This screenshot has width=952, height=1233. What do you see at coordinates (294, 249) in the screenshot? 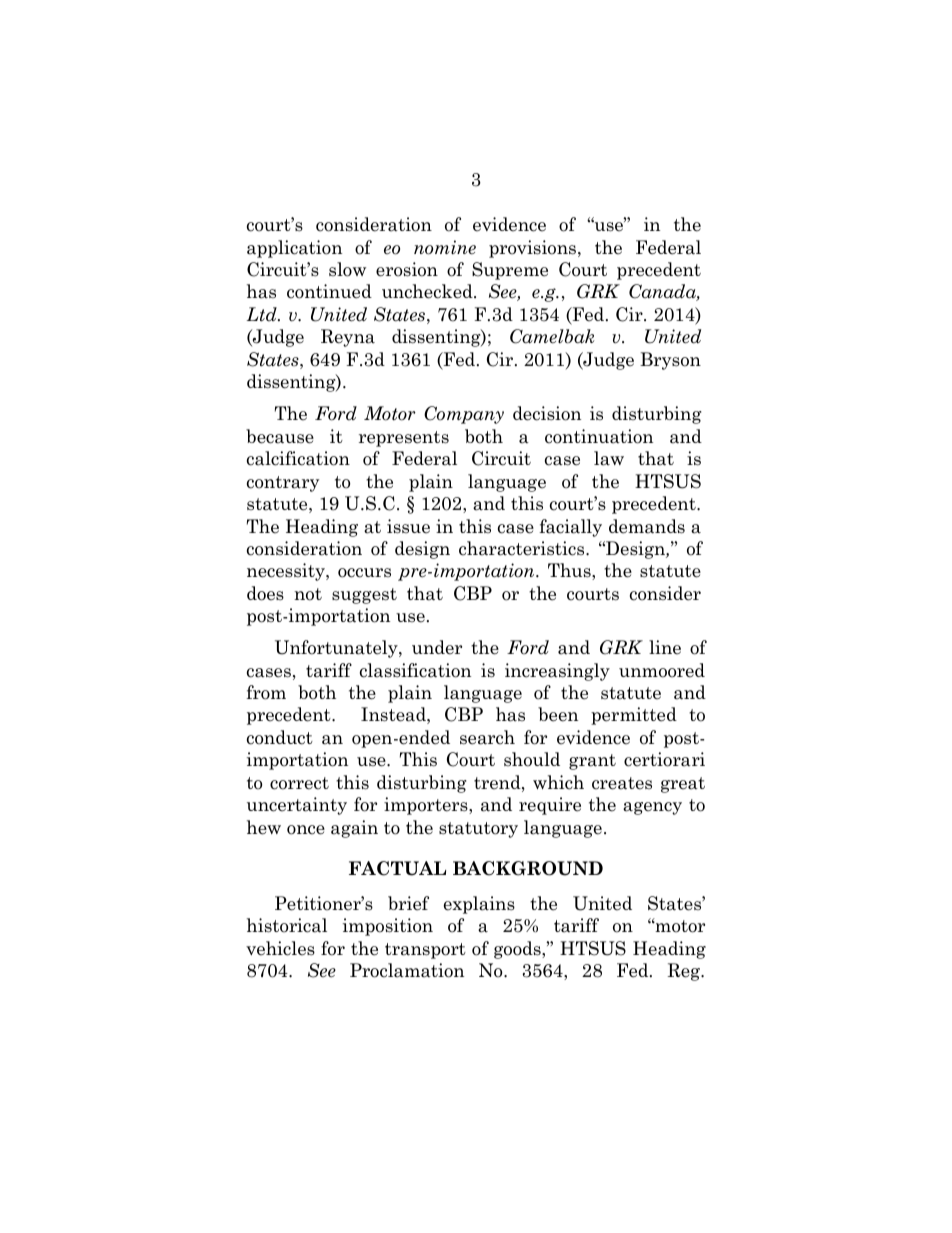
I see `application` at bounding box center [294, 249].
